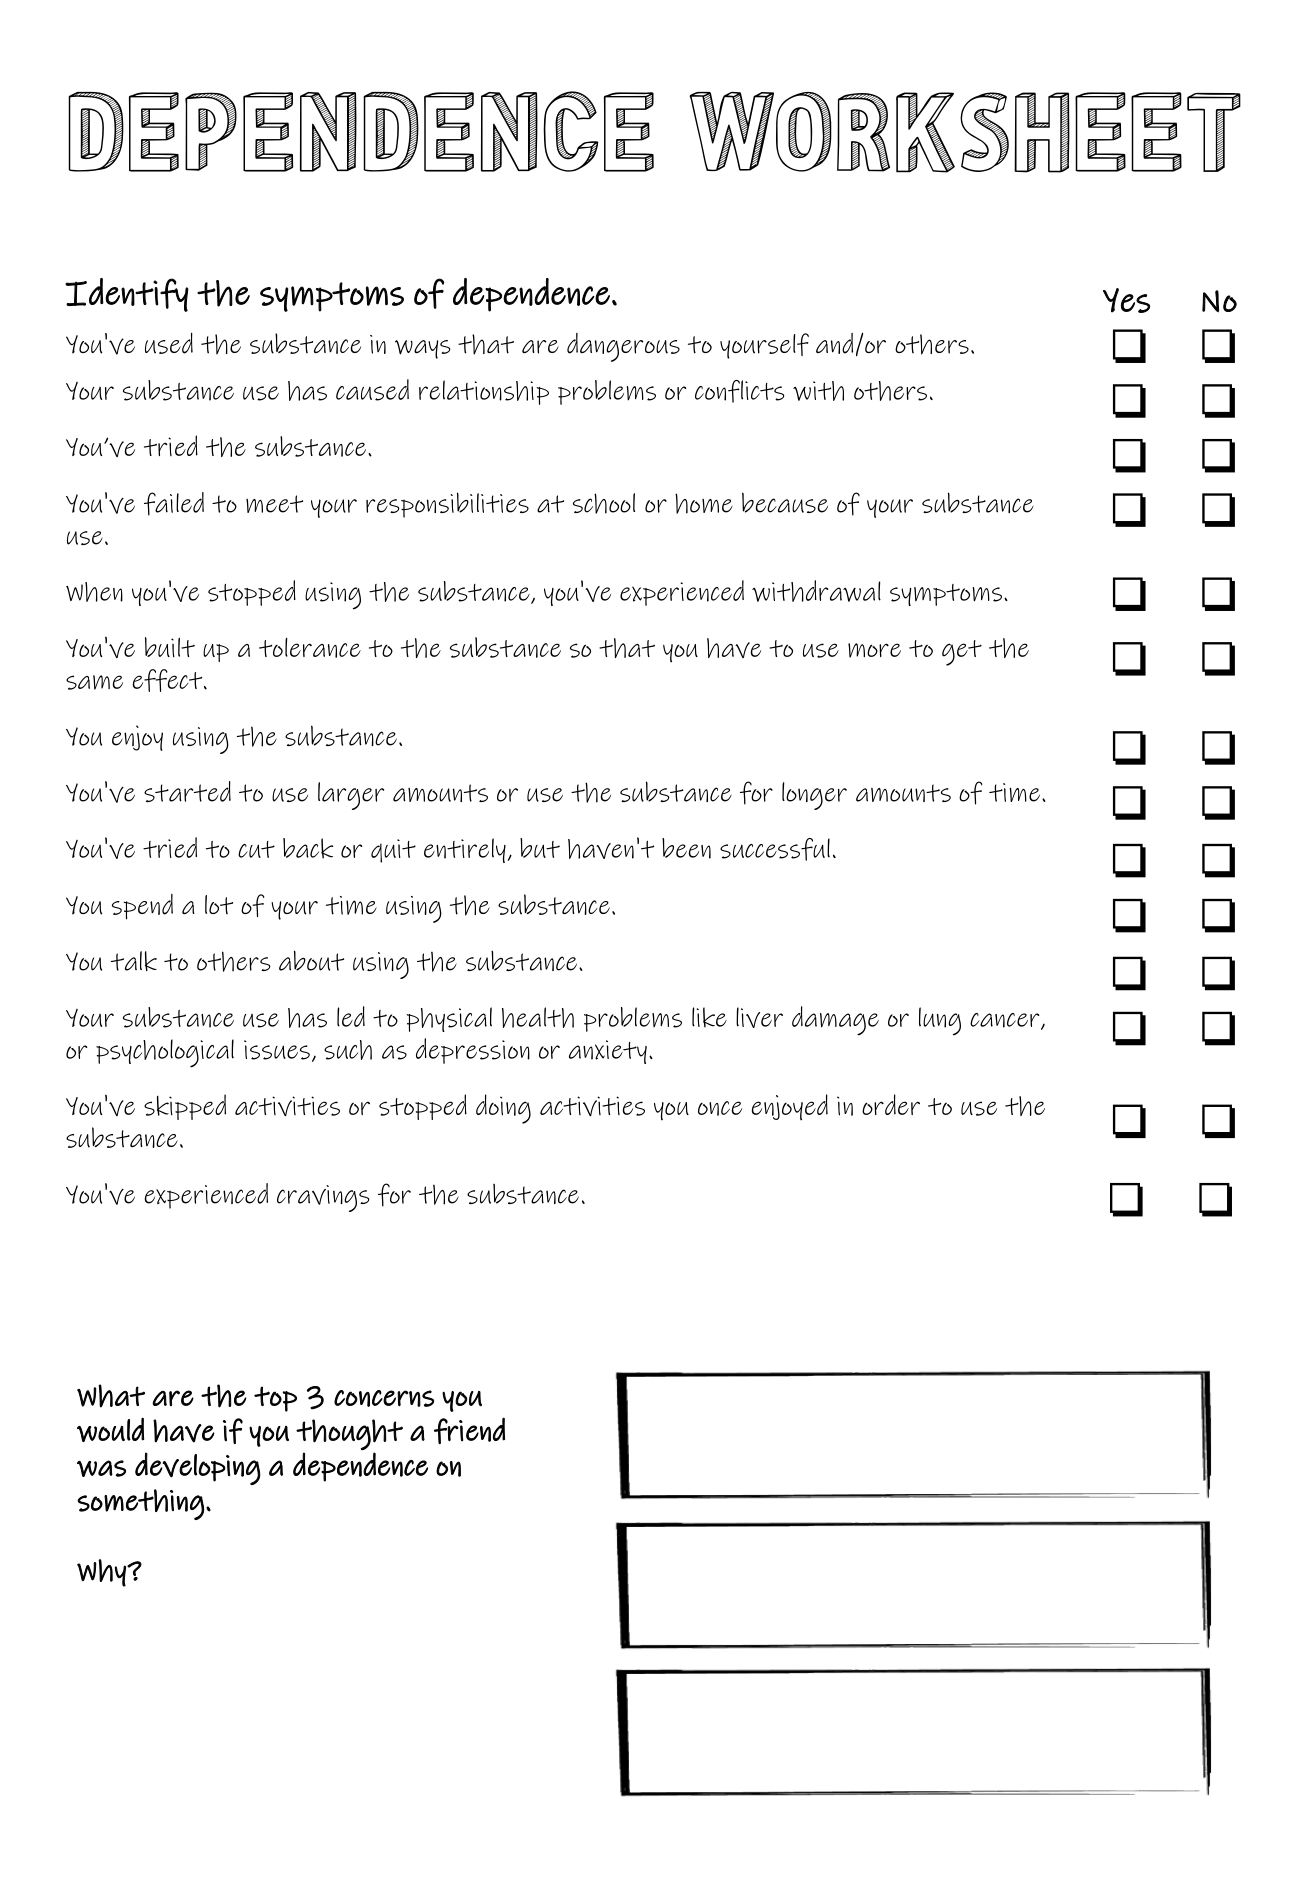  I want to click on failed, so click(174, 504).
